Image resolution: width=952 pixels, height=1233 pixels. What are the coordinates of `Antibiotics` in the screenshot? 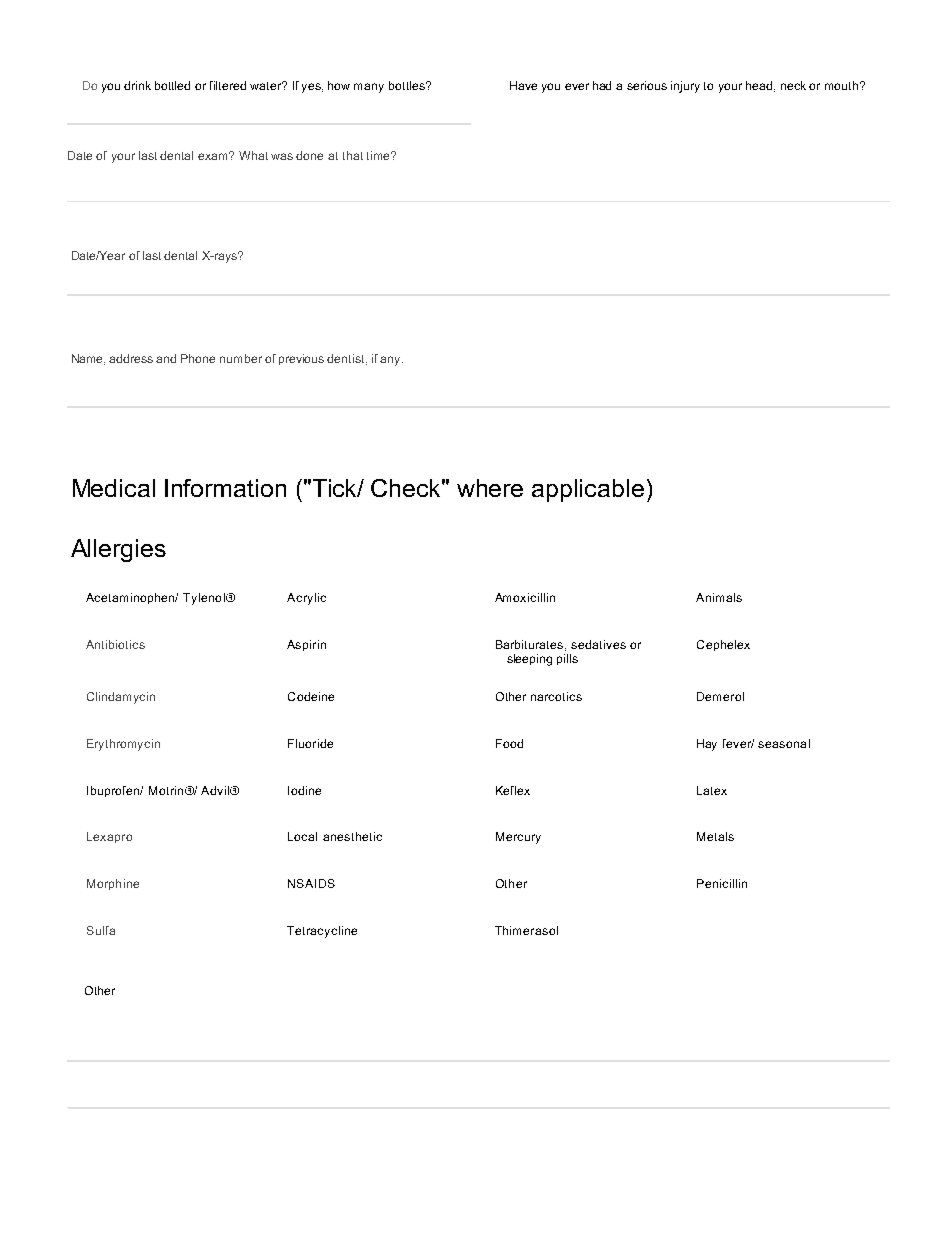 It's located at (115, 644).
